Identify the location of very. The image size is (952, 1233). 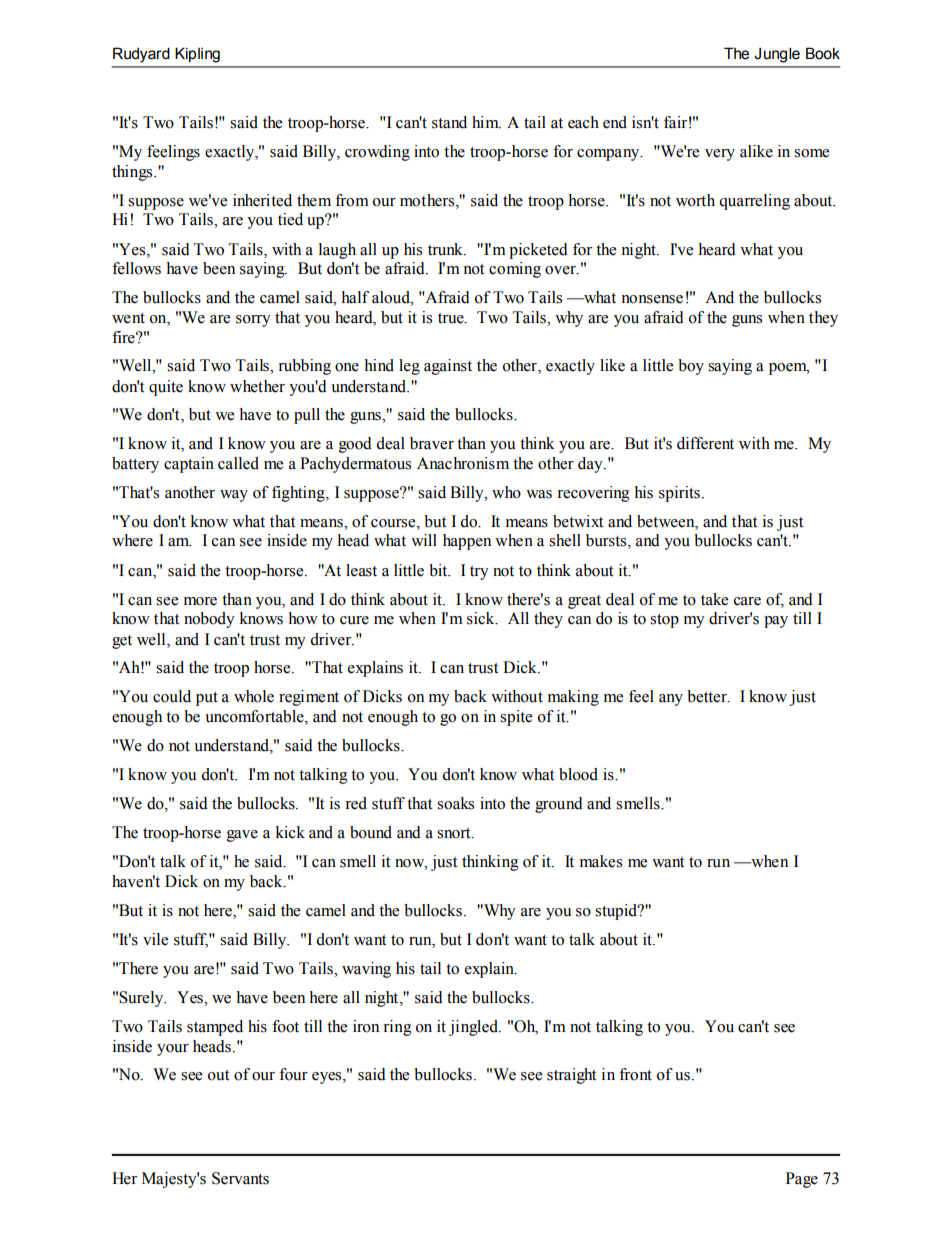
(720, 155).
